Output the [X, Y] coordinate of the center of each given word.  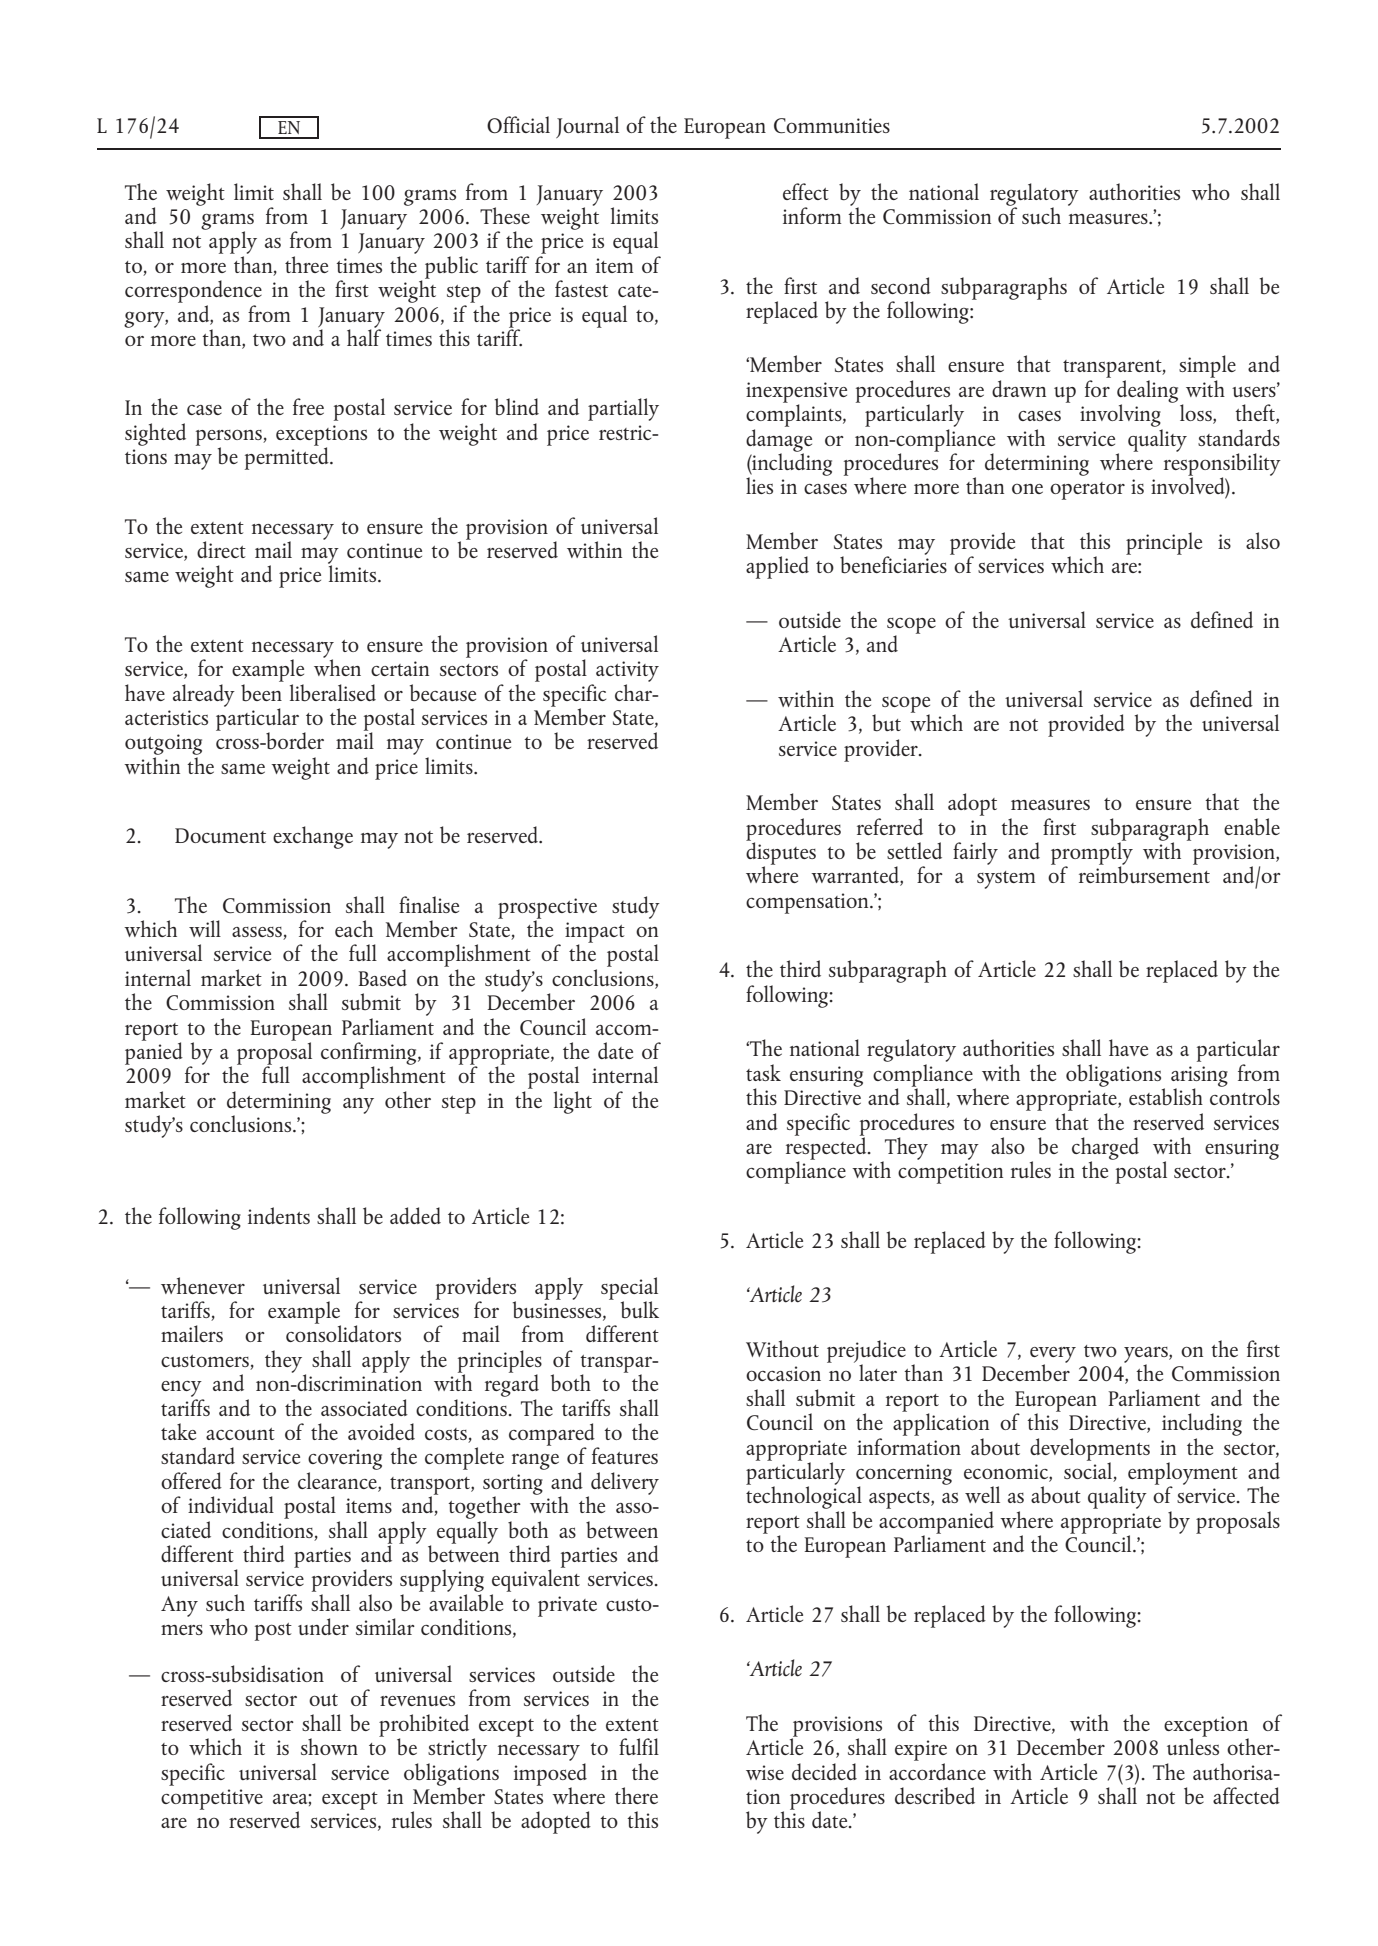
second [901, 285]
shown [329, 1746]
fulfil [639, 1746]
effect [806, 191]
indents [279, 1215]
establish [1166, 1096]
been [262, 691]
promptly [1092, 853]
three [306, 264]
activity [627, 671]
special [629, 1289]
